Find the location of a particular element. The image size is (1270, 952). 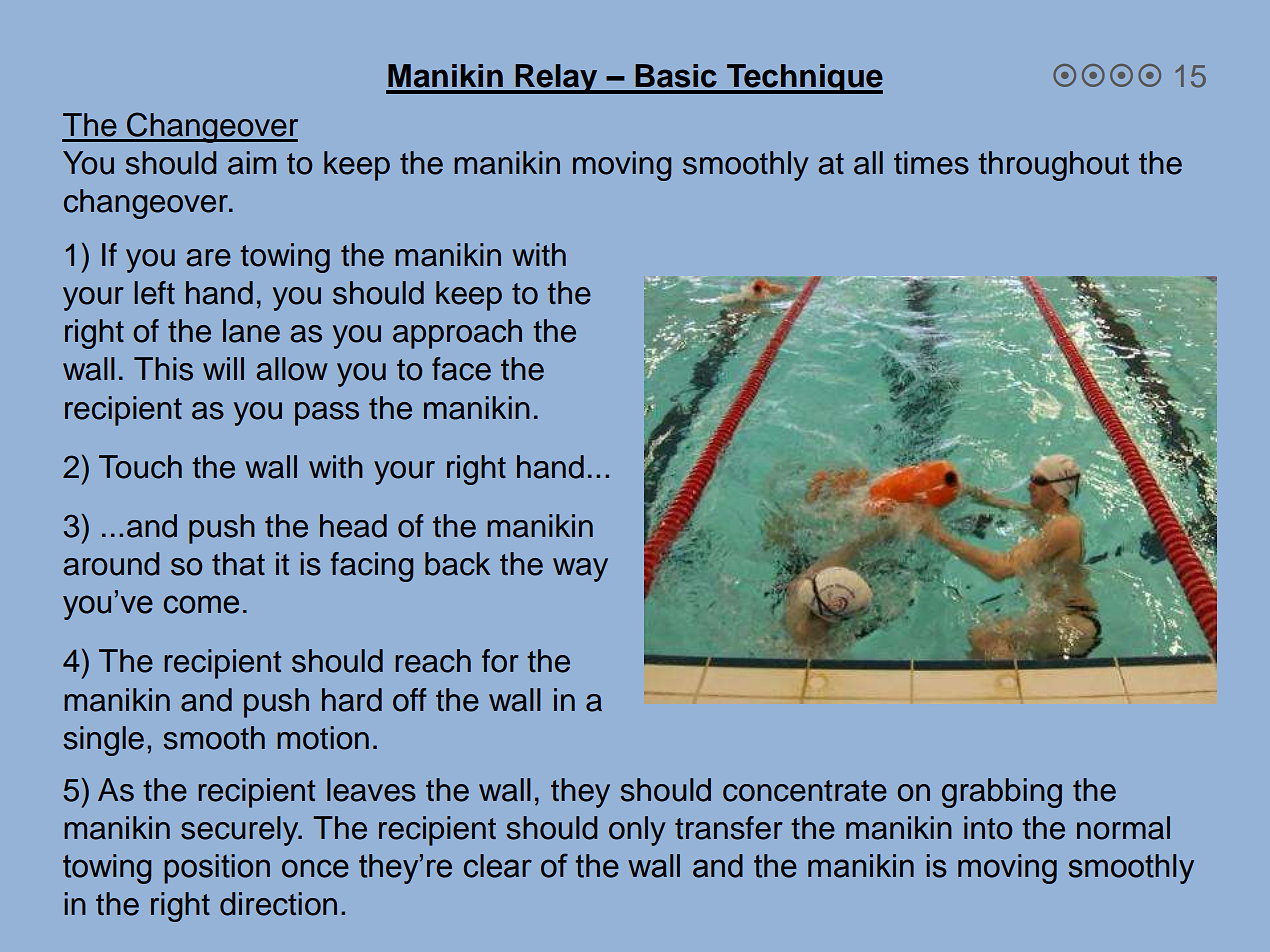

aim is located at coordinates (252, 163).
